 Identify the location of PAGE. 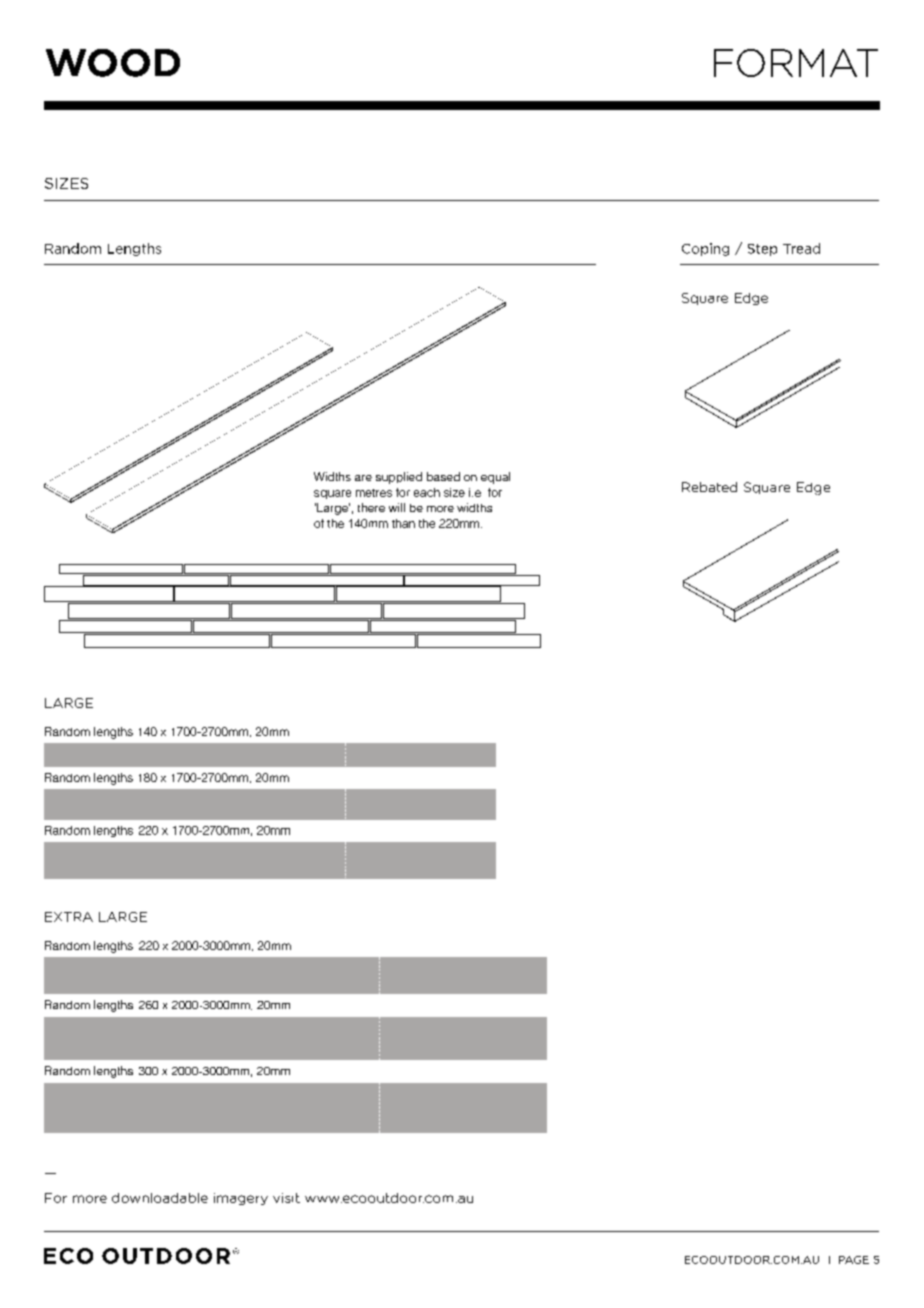
(854, 1260).
